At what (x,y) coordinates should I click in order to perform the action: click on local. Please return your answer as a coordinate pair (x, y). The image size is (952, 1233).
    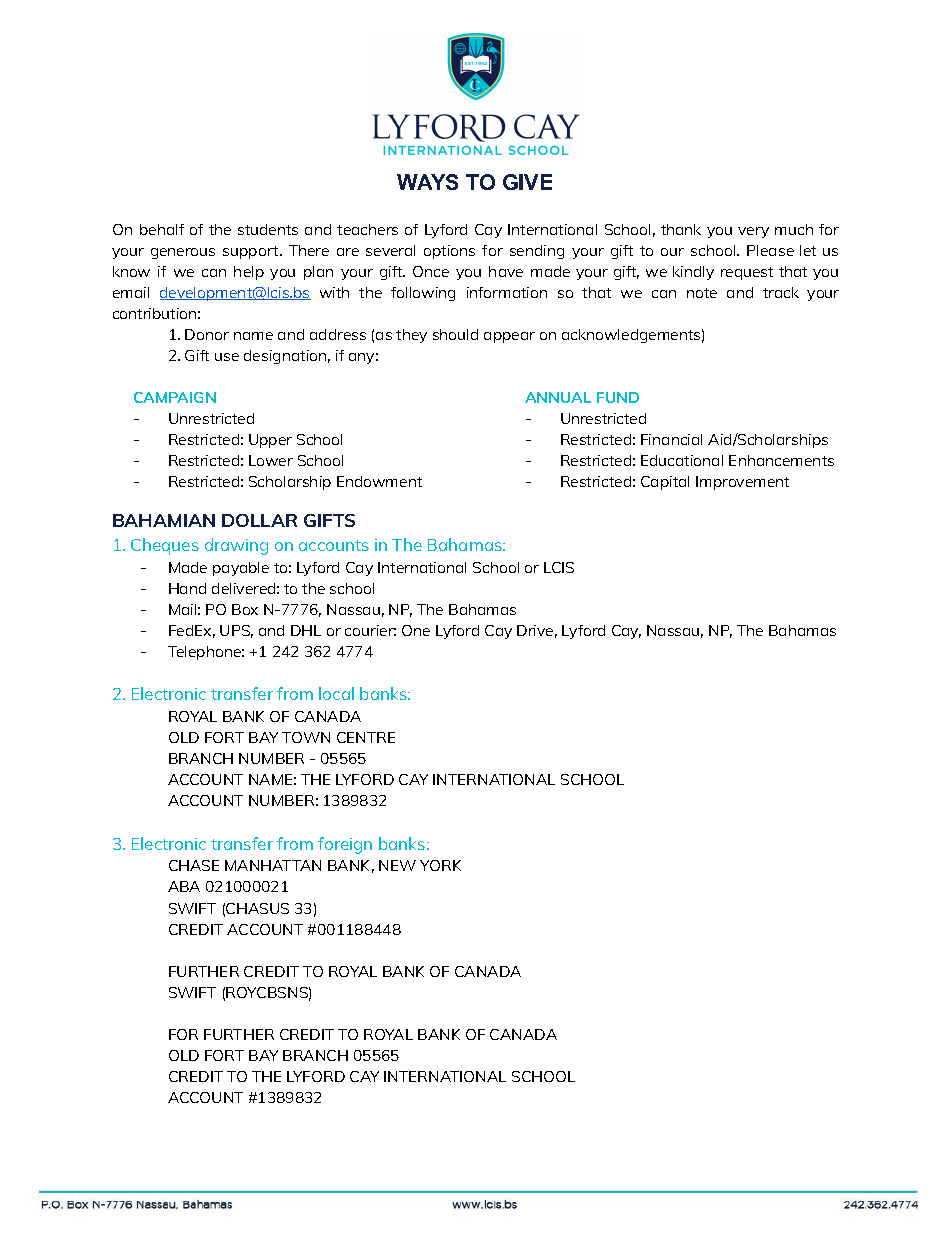
    Looking at the image, I should click on (336, 693).
